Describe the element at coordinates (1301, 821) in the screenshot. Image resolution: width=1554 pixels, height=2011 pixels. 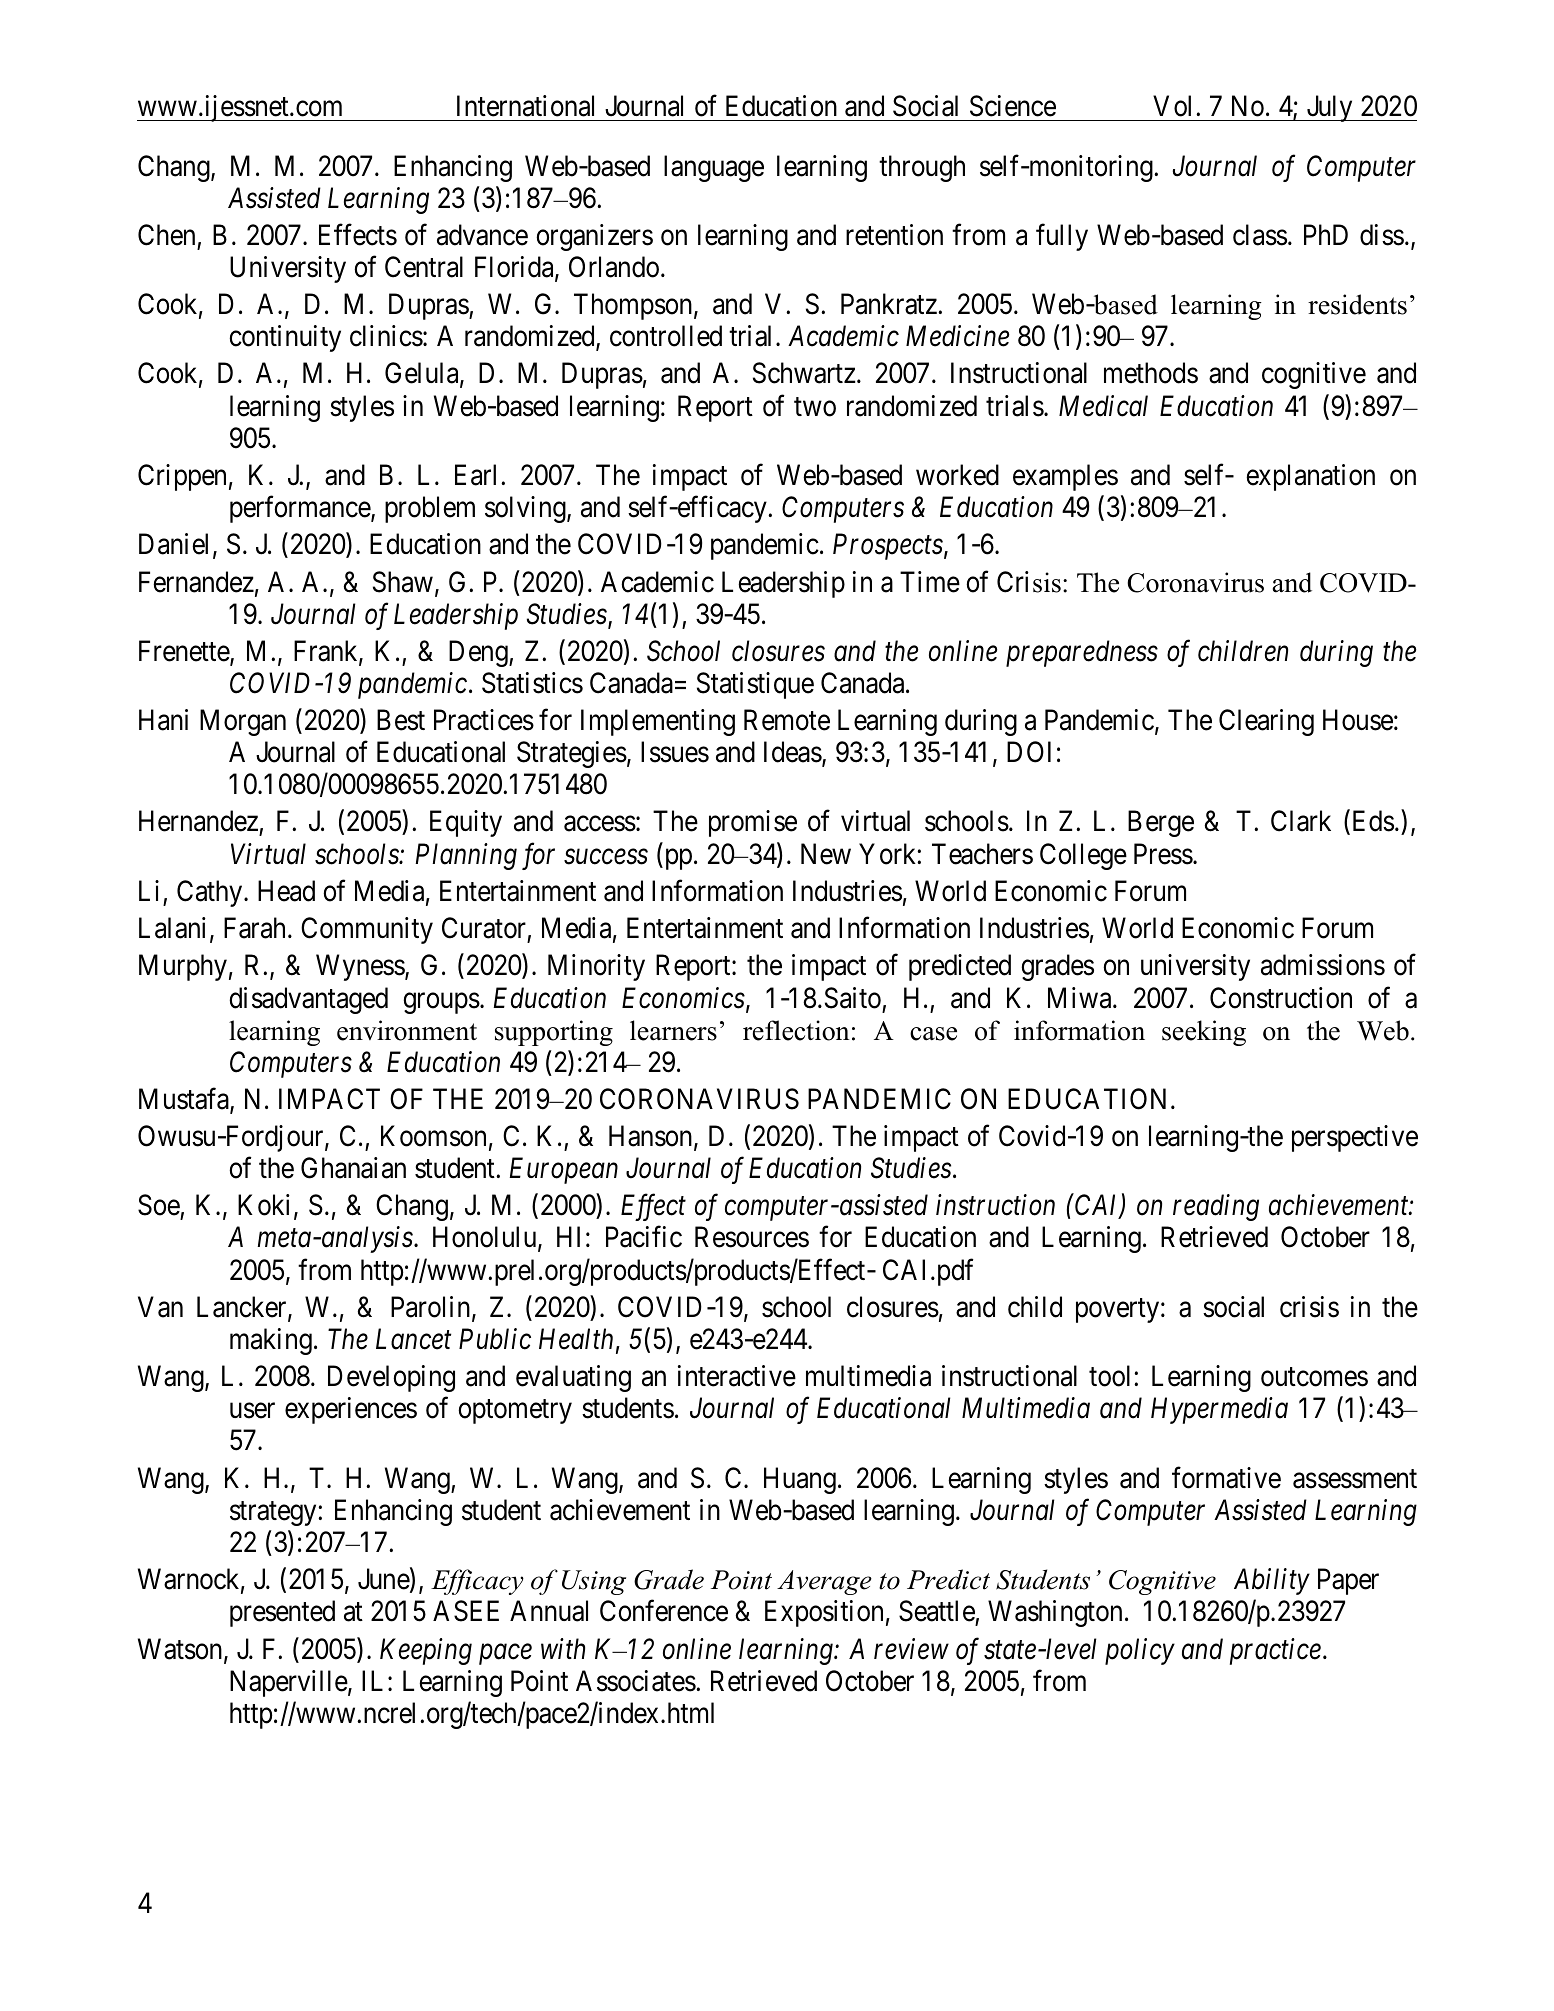
I see `Clark` at that location.
